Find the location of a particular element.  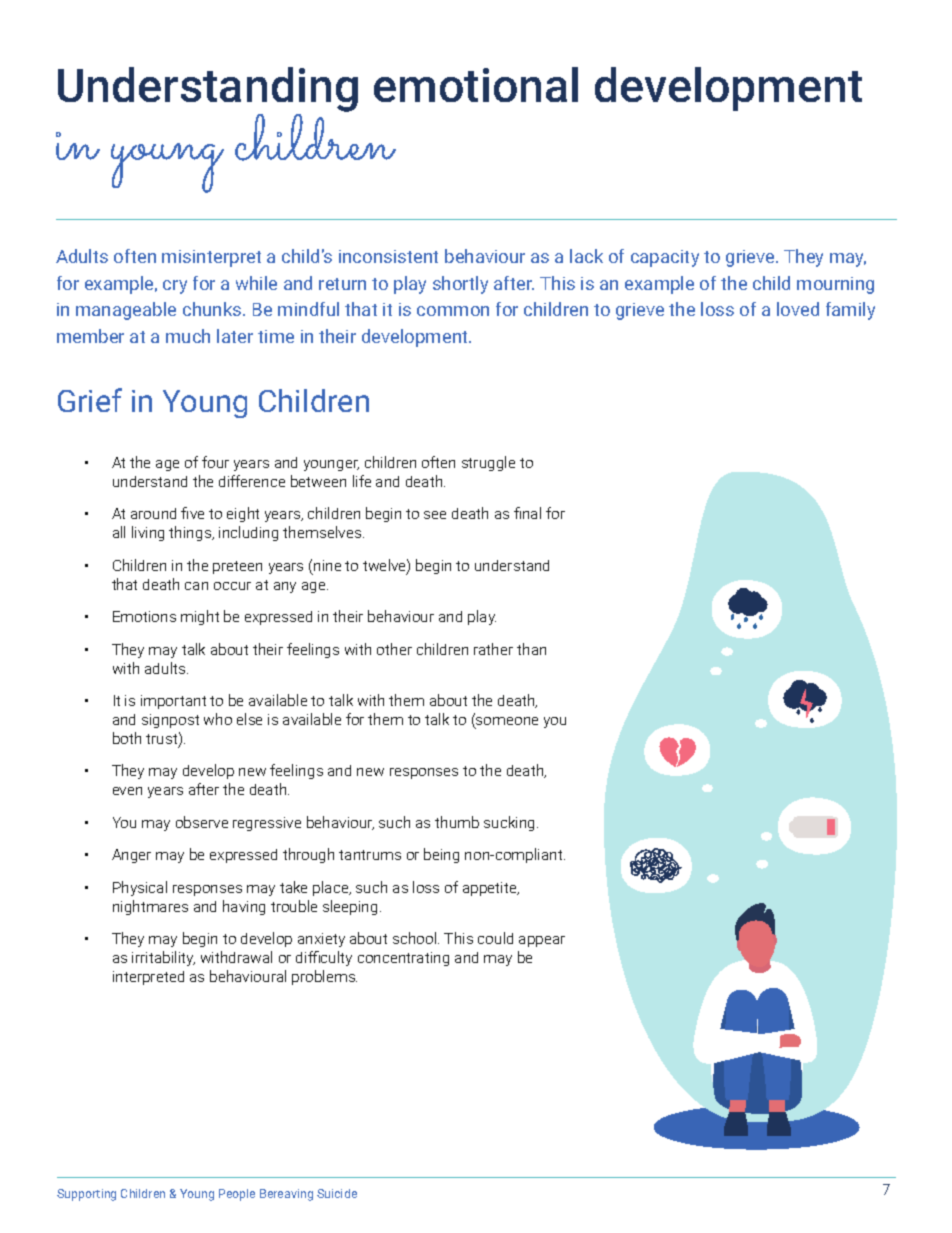

rather is located at coordinates (493, 649).
